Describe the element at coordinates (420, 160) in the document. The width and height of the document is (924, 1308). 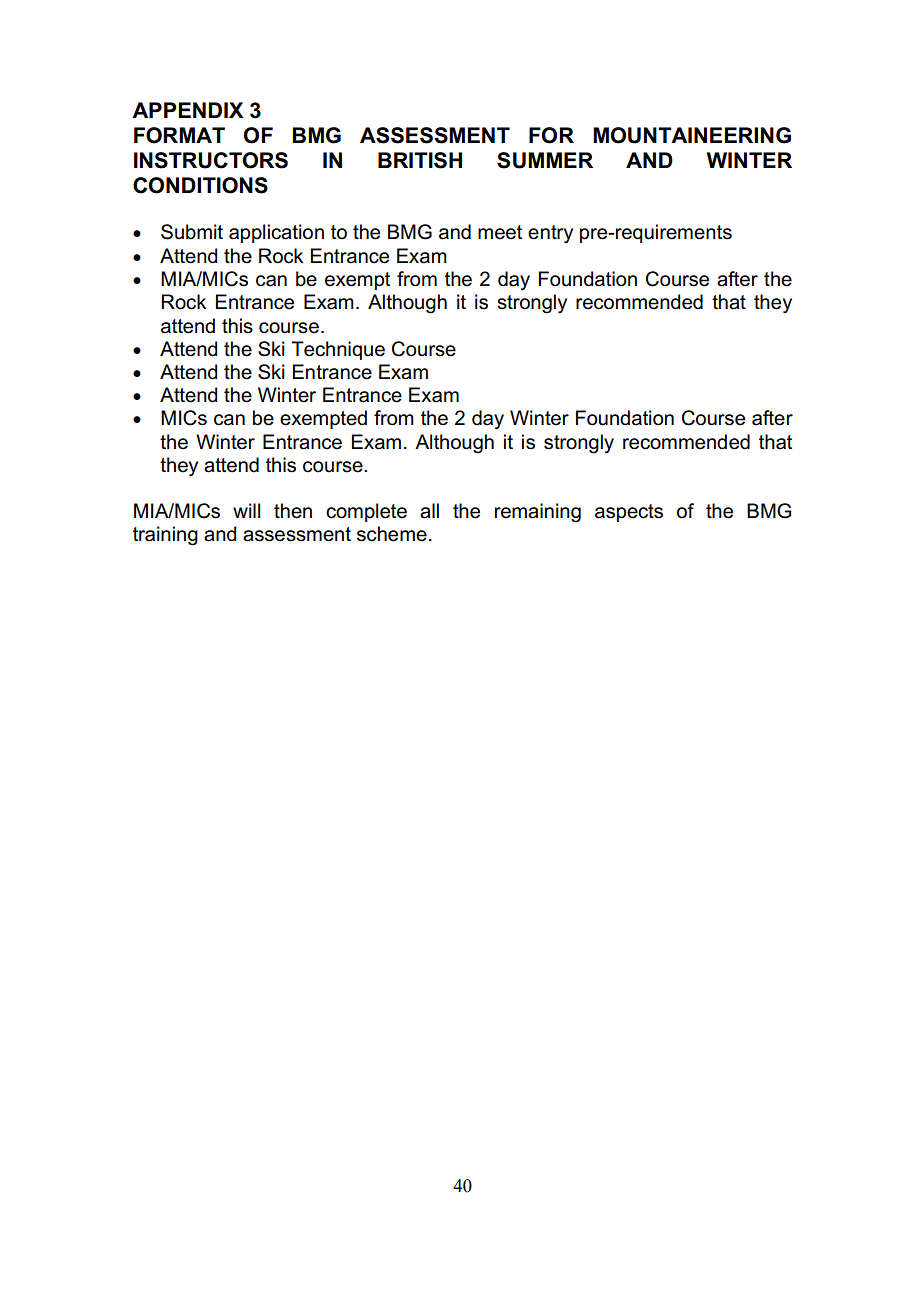
I see `BRITISH` at that location.
